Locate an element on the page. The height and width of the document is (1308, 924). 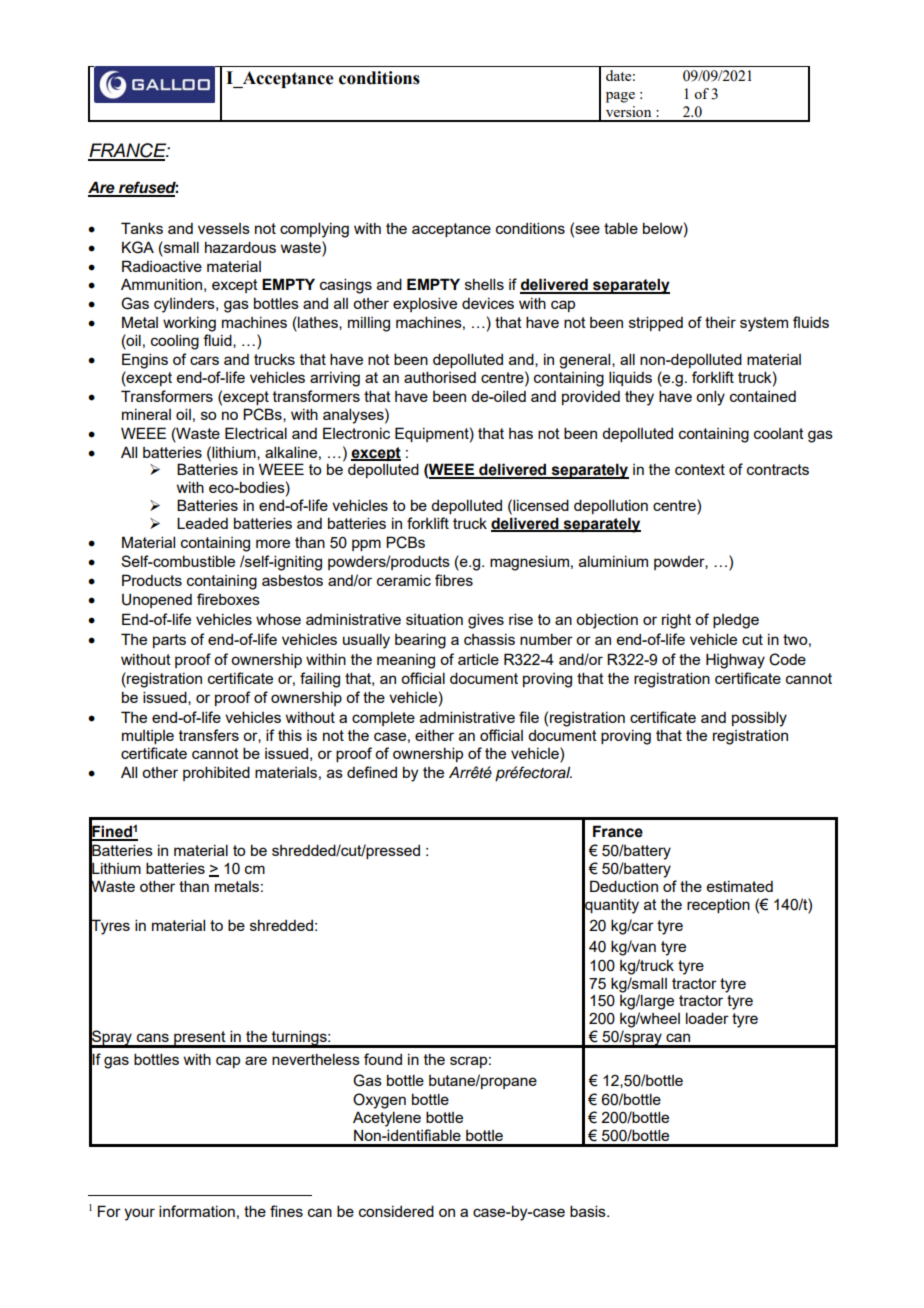
vessels is located at coordinates (224, 228).
